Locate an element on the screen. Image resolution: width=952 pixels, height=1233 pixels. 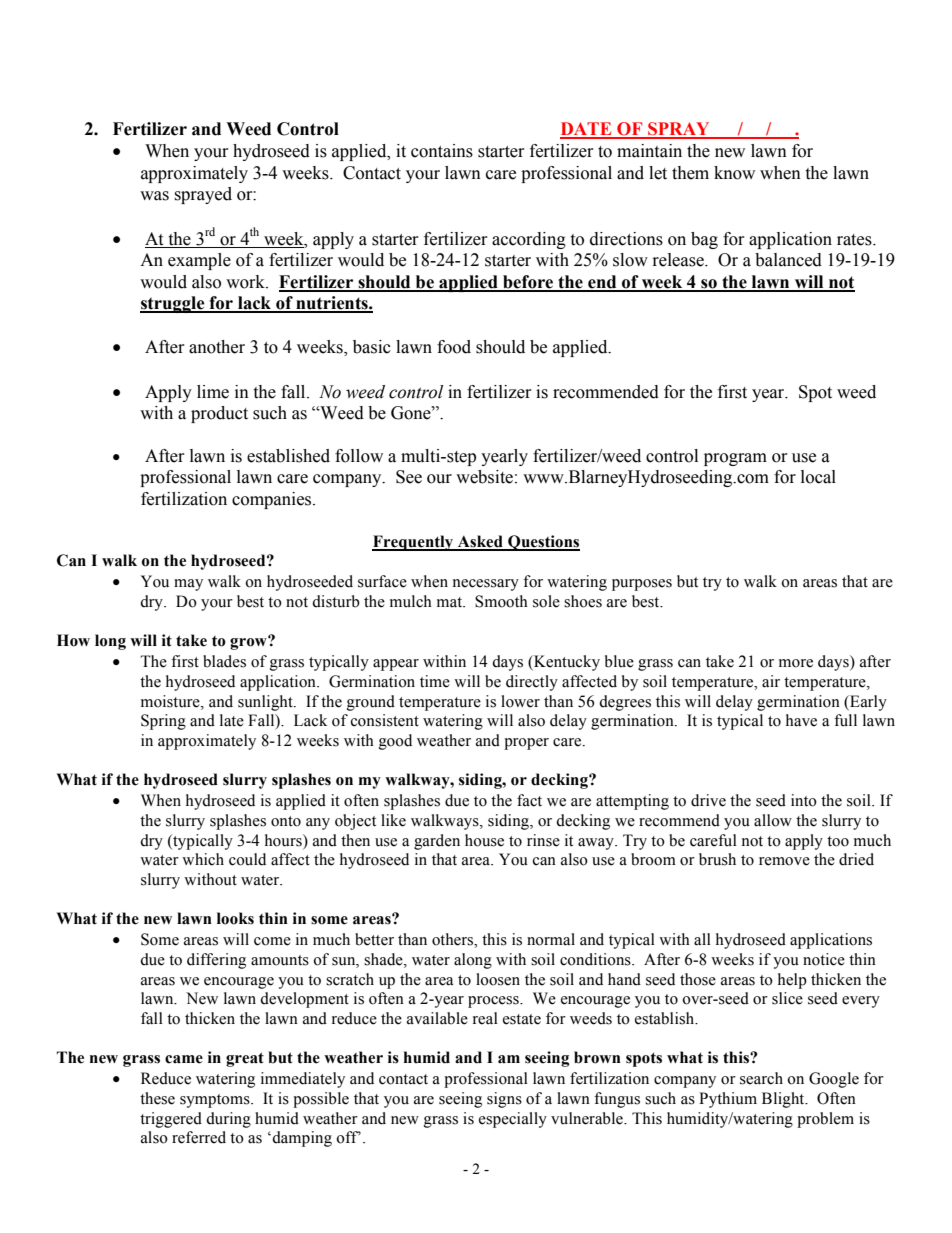
know is located at coordinates (734, 173).
